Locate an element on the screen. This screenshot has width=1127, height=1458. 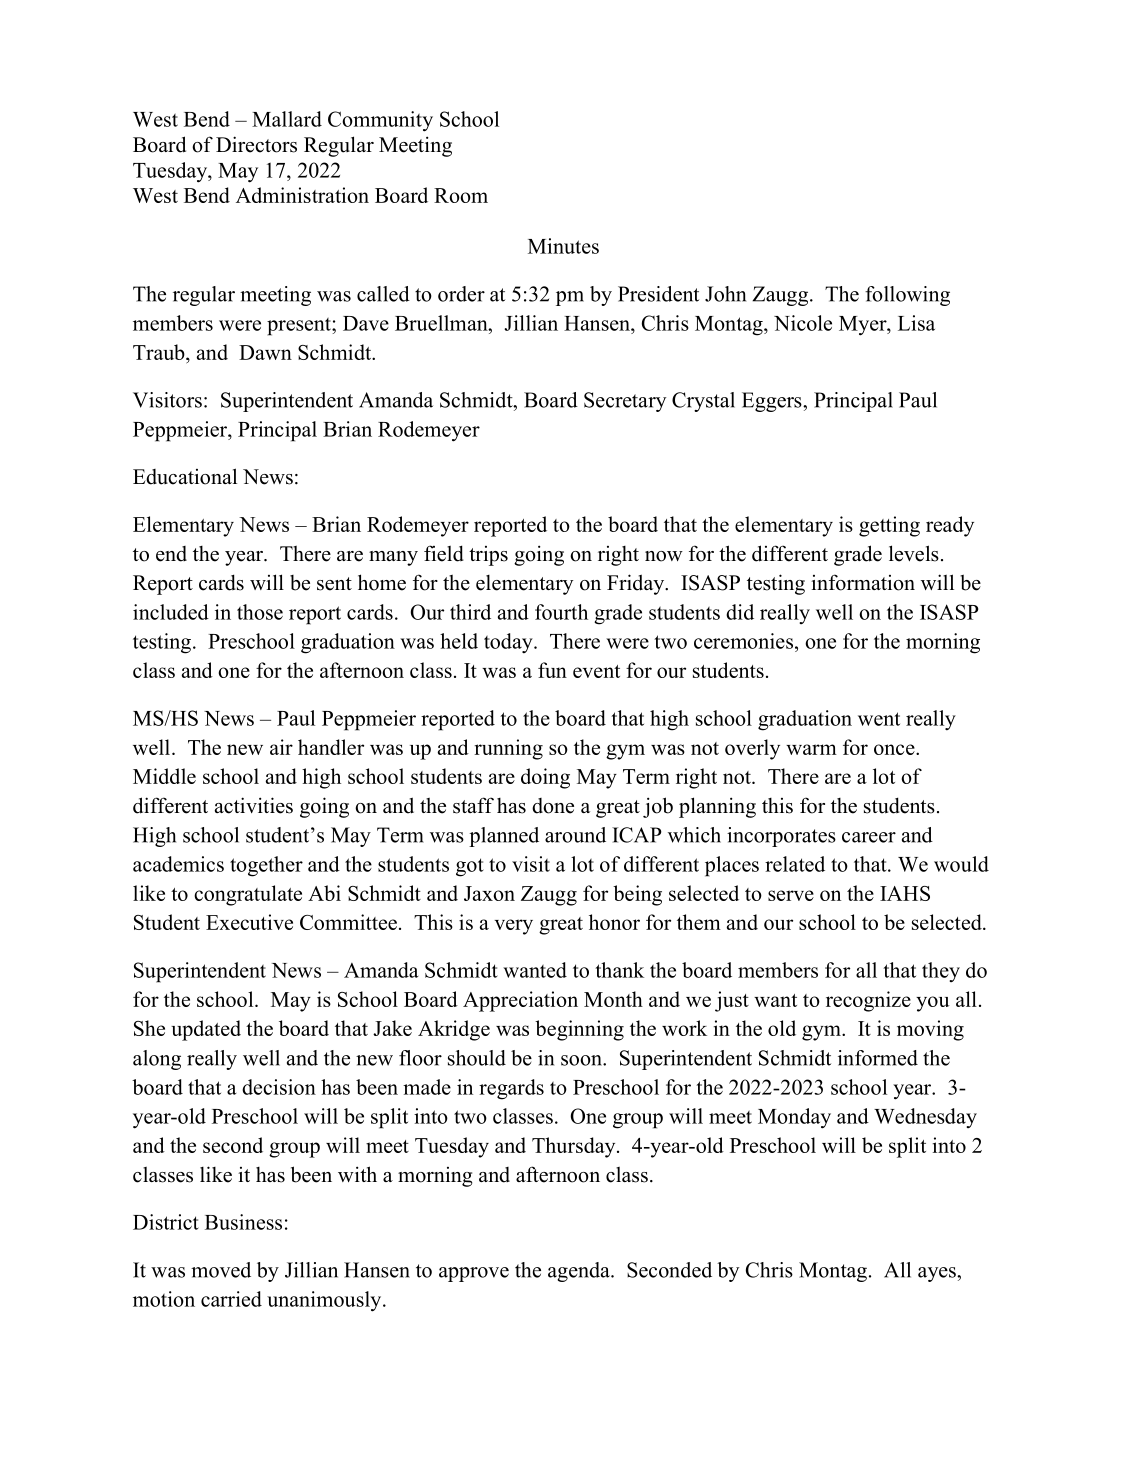
air is located at coordinates (281, 747).
